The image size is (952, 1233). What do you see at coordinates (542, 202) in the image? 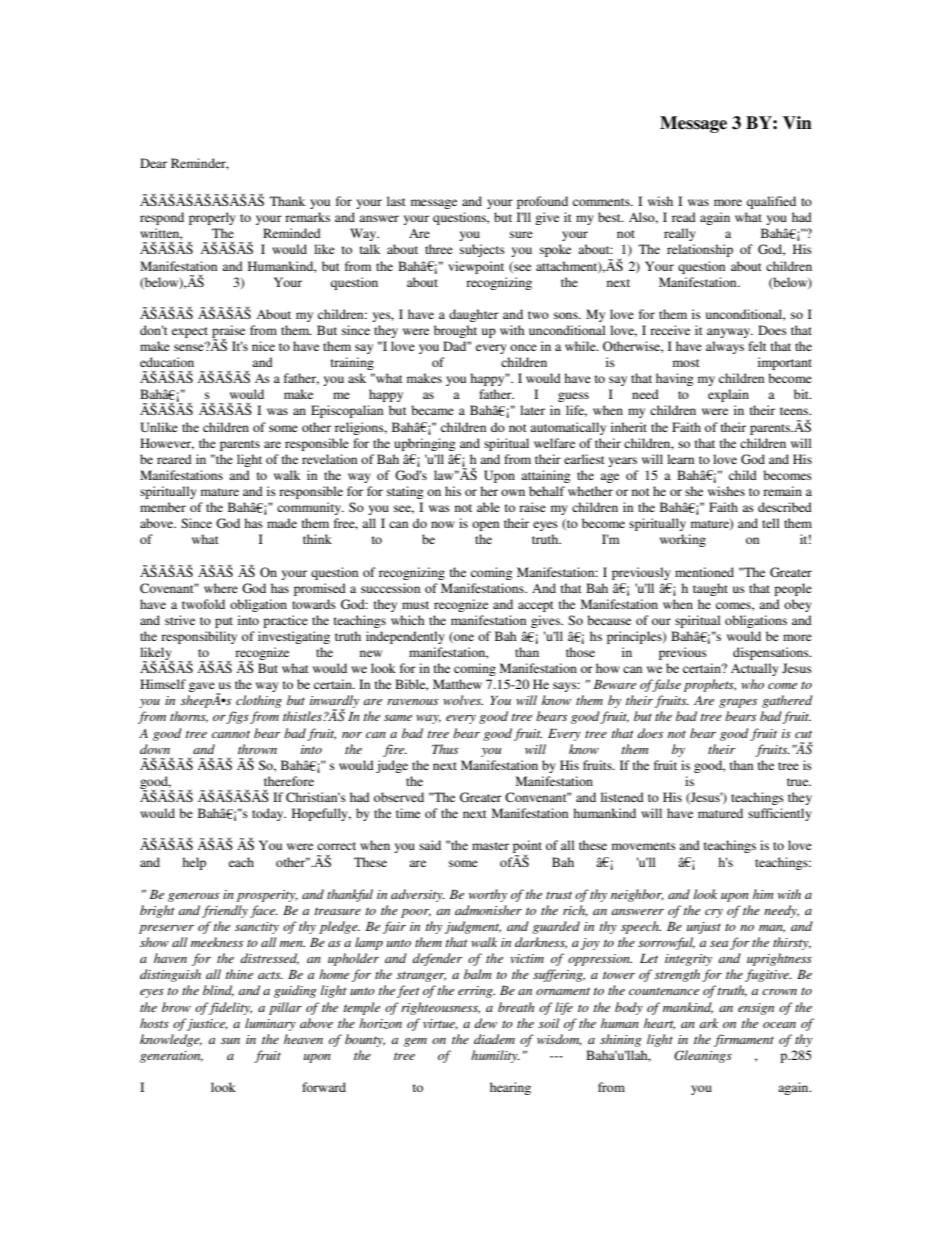
I see `profound` at bounding box center [542, 202].
